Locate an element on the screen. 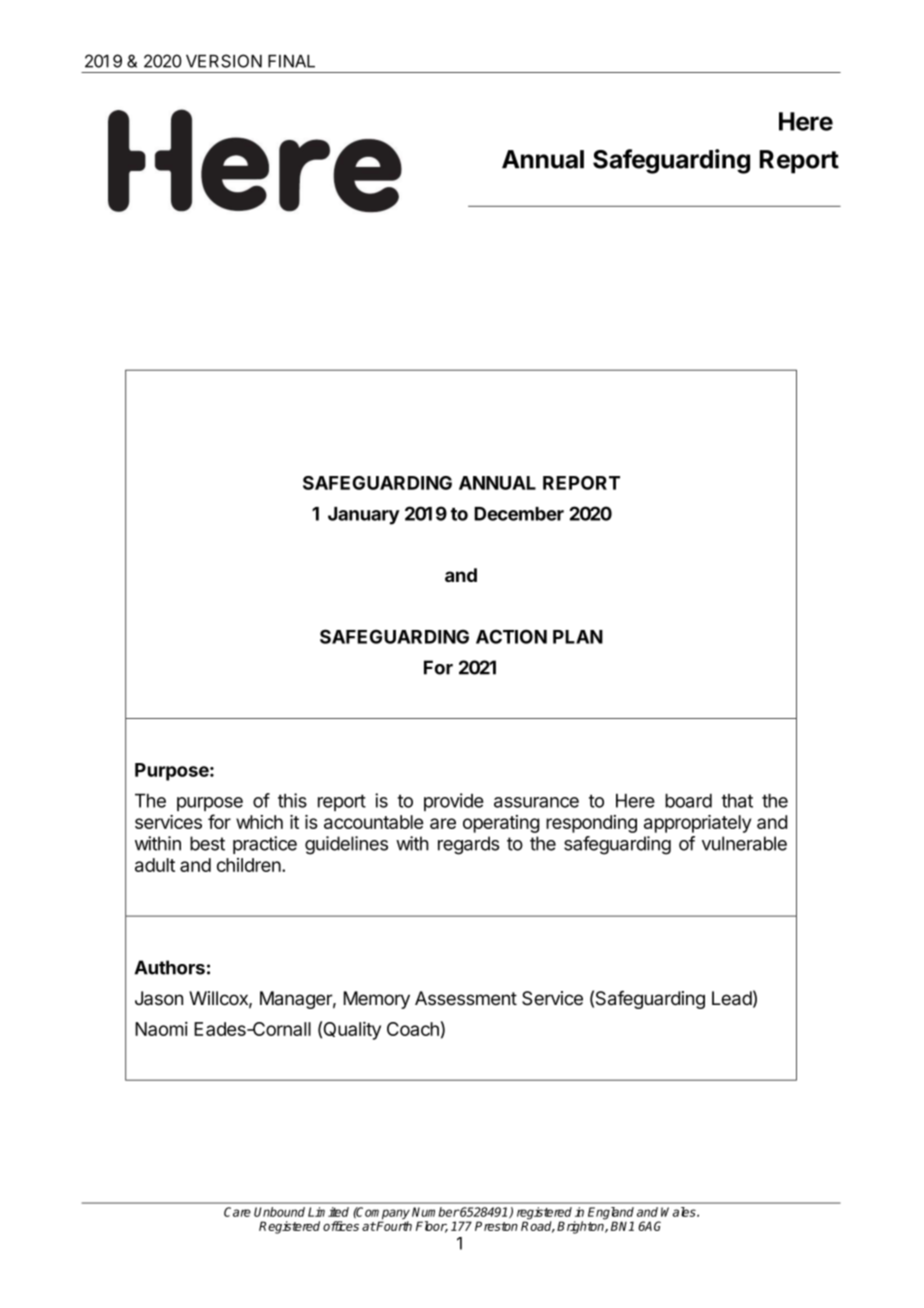  VERSION is located at coordinates (224, 61).
